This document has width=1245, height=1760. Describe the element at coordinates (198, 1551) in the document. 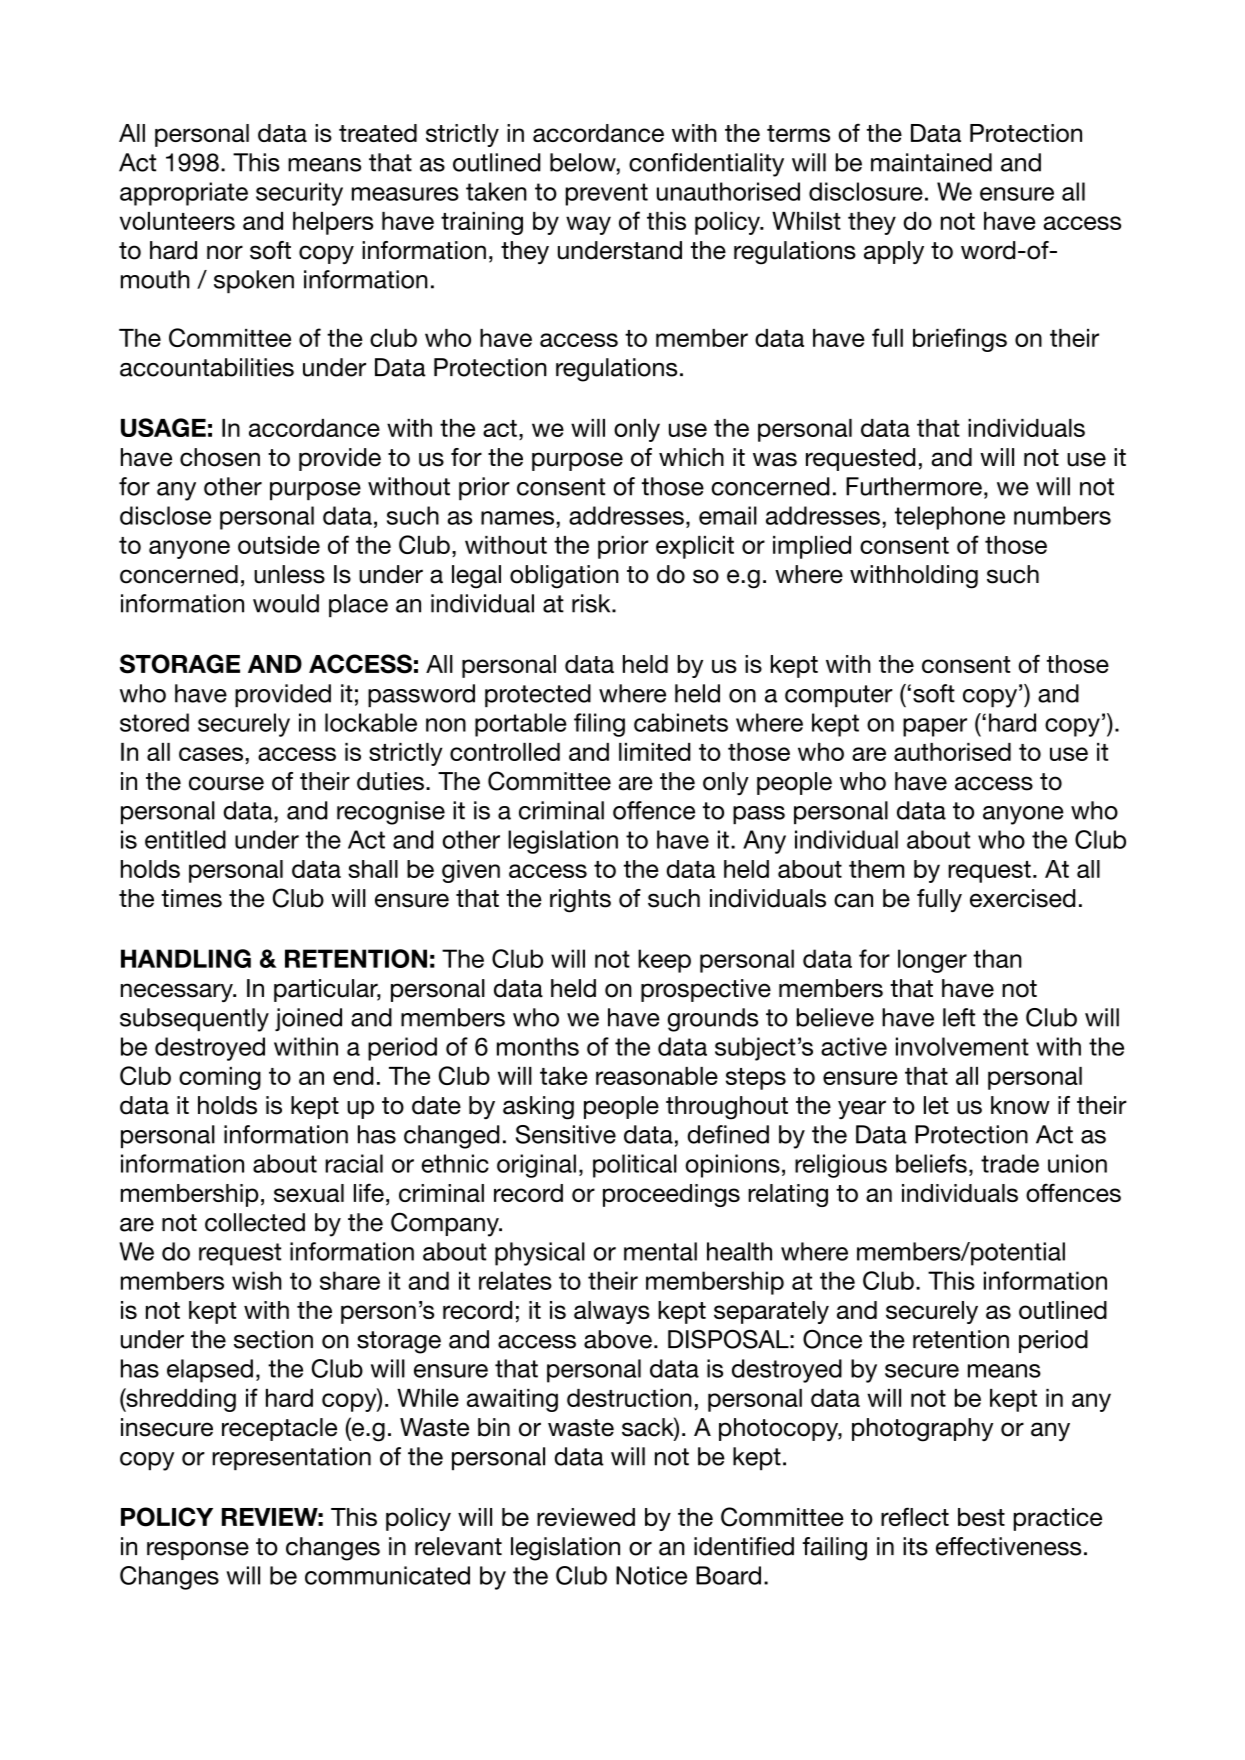

I see `response` at that location.
